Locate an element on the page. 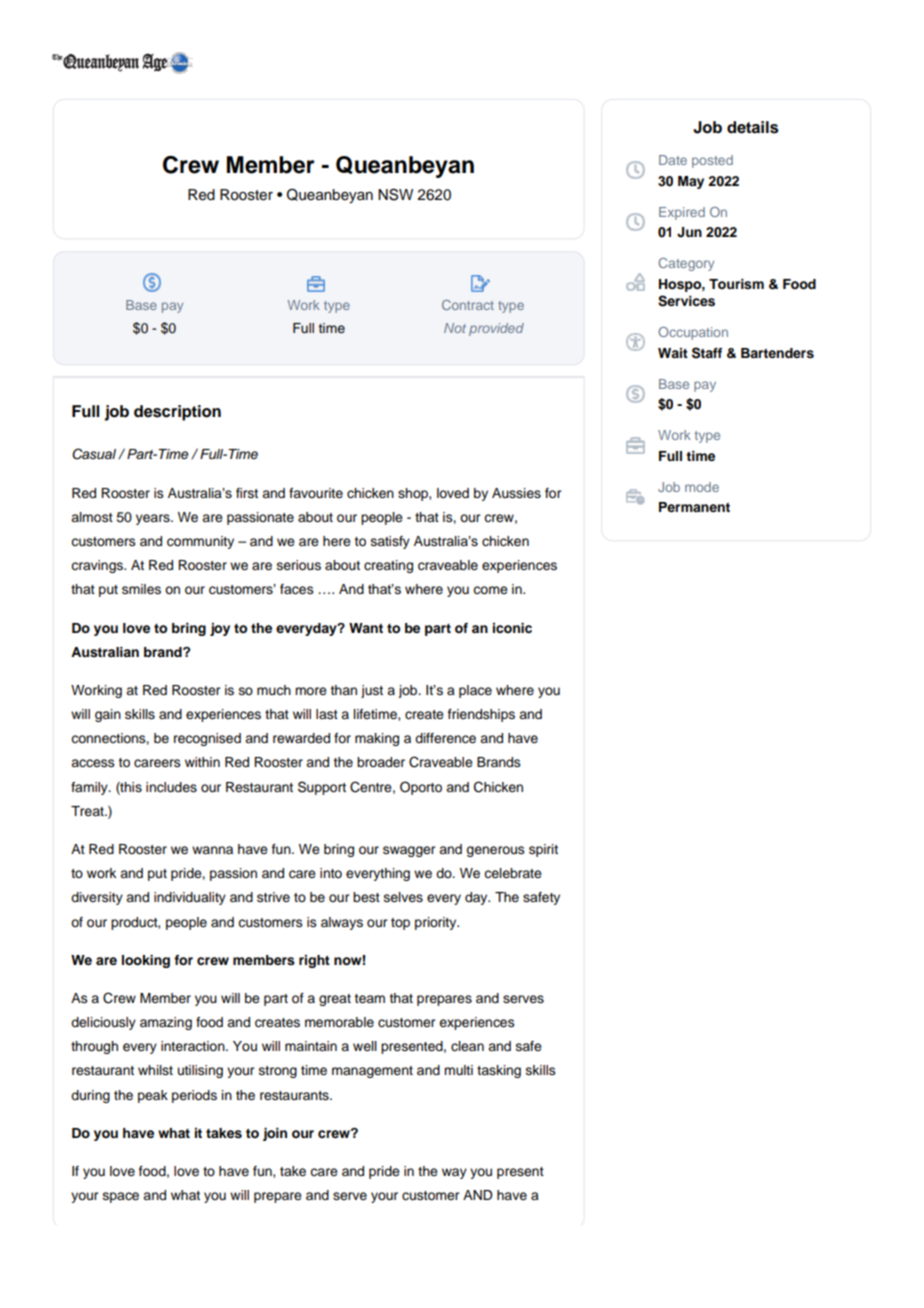 This page has height=1308, width=924. creating is located at coordinates (388, 566).
